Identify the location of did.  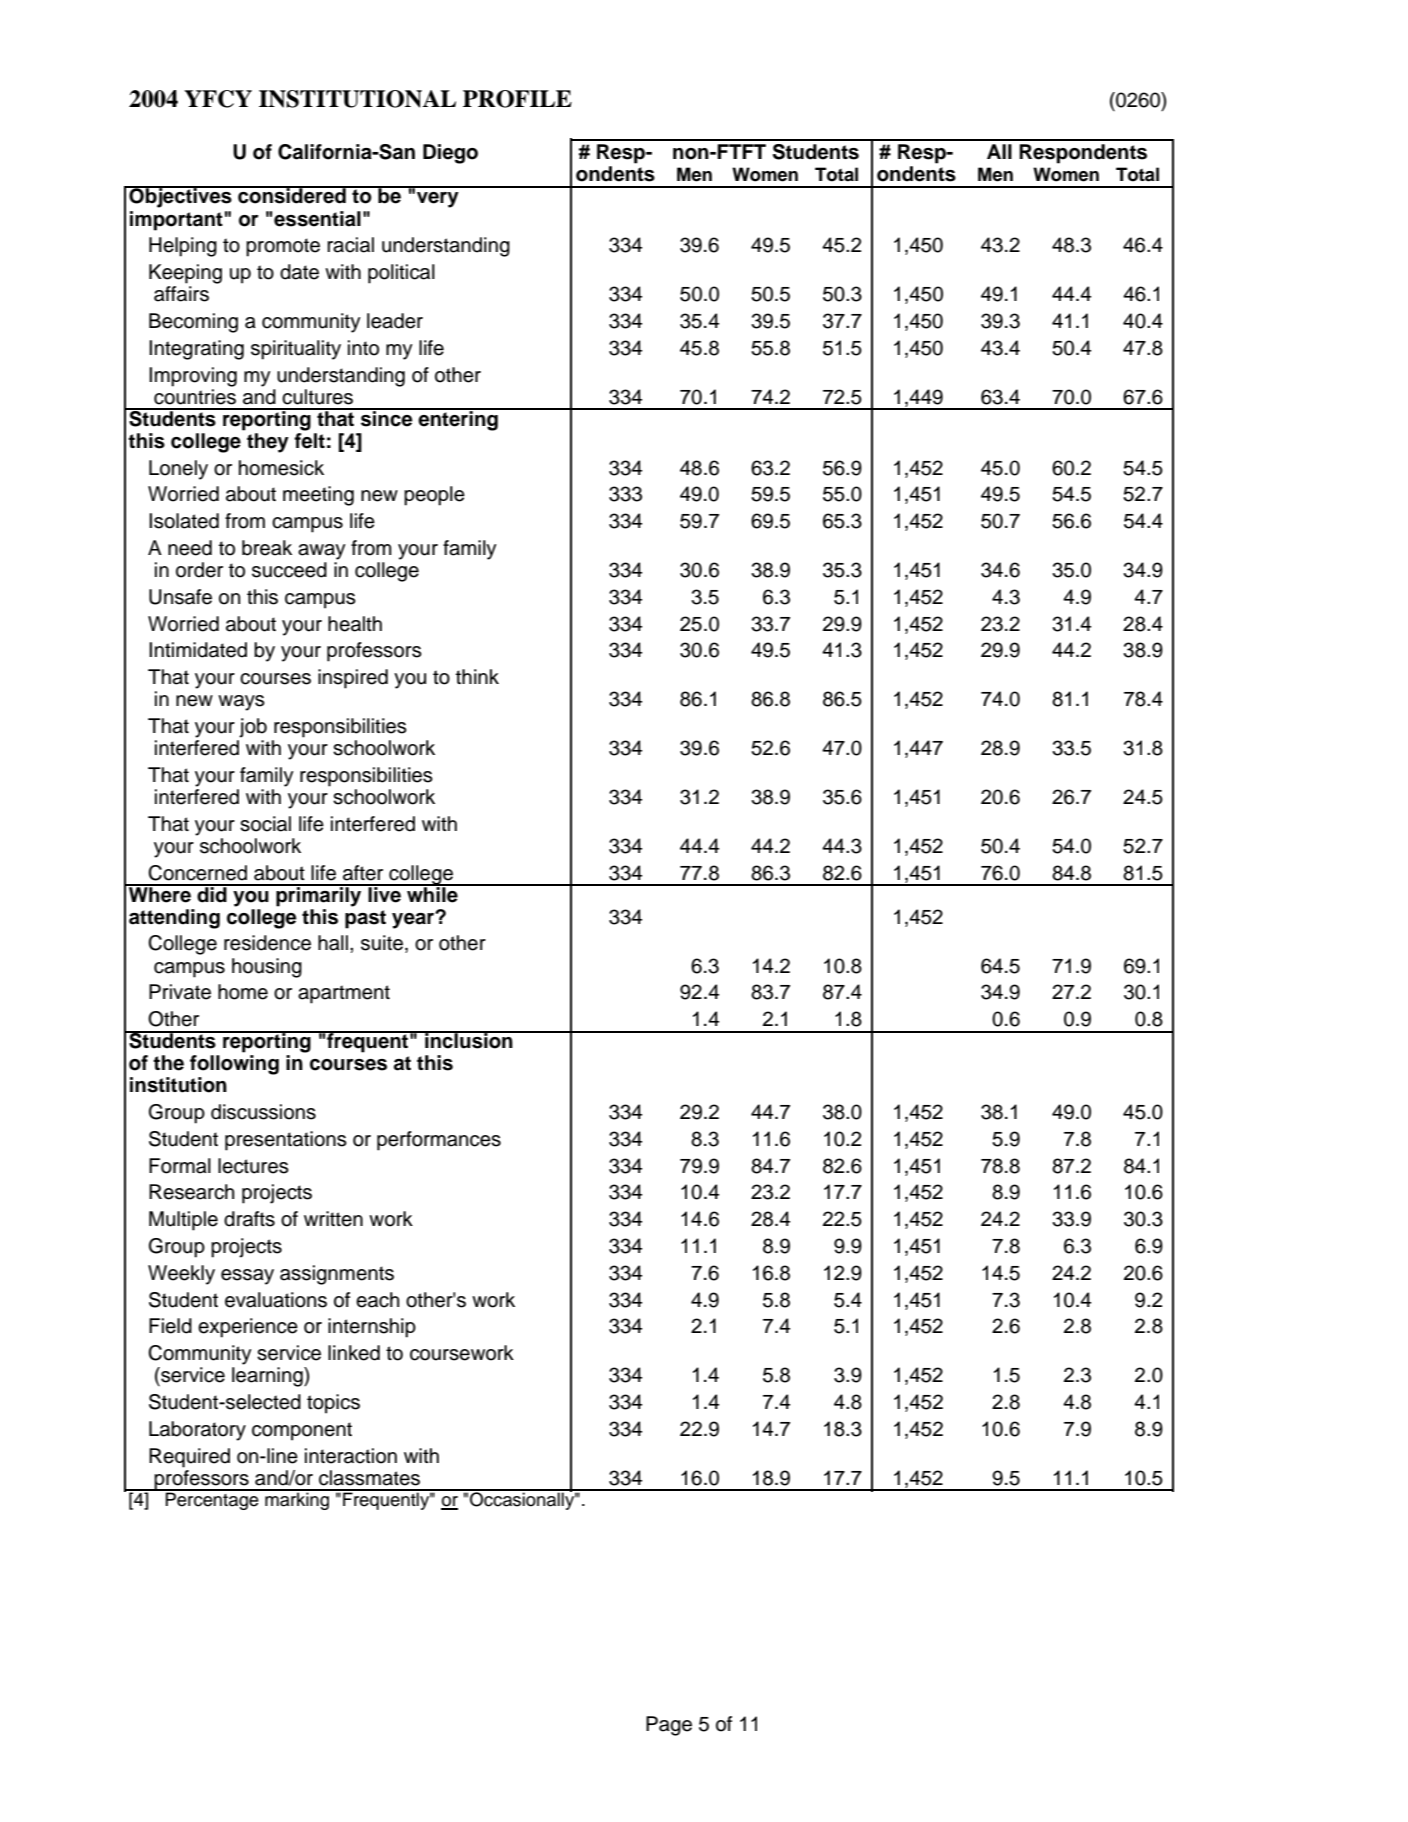
(212, 893).
